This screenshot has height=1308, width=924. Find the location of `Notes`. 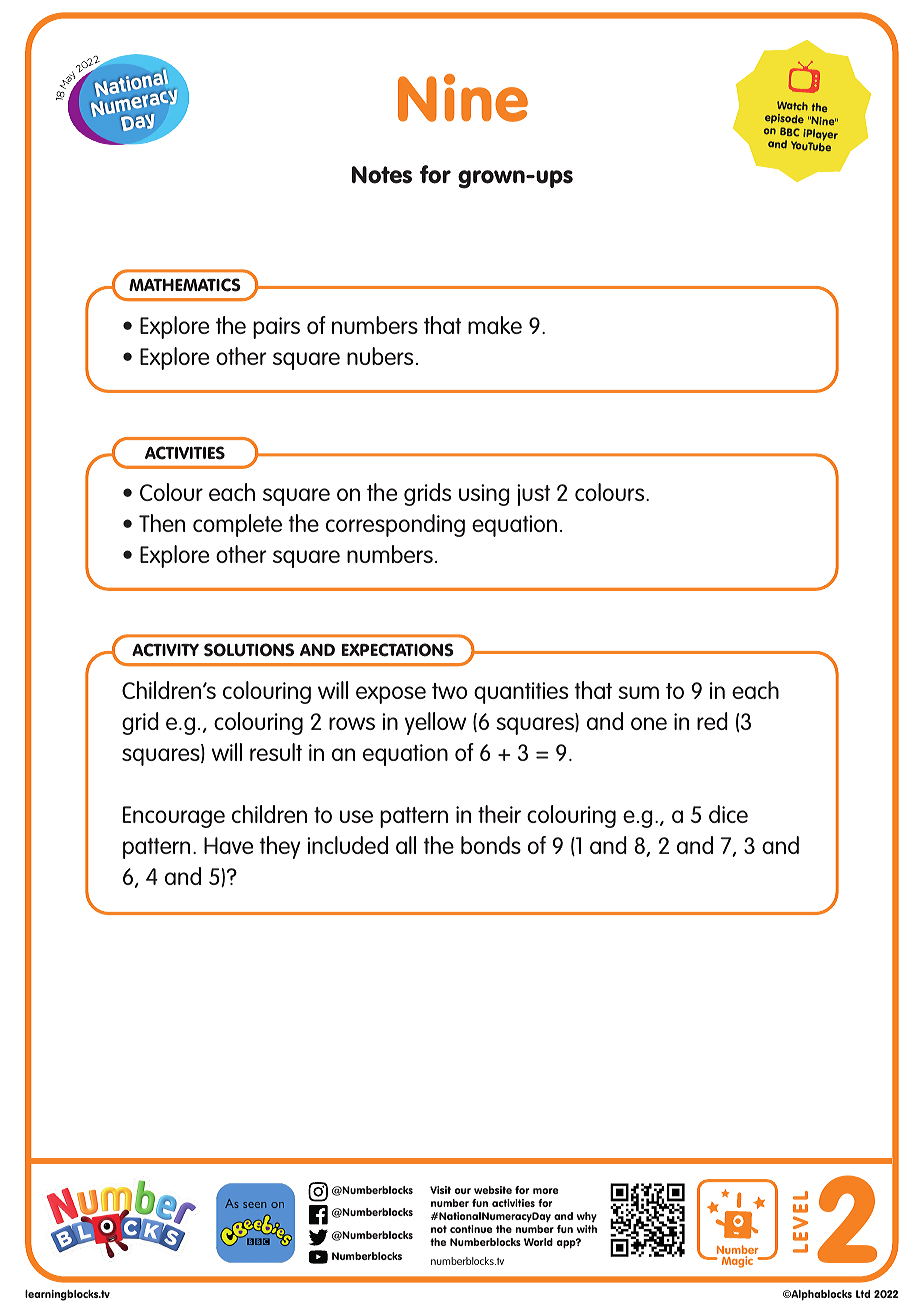

Notes is located at coordinates (382, 175).
